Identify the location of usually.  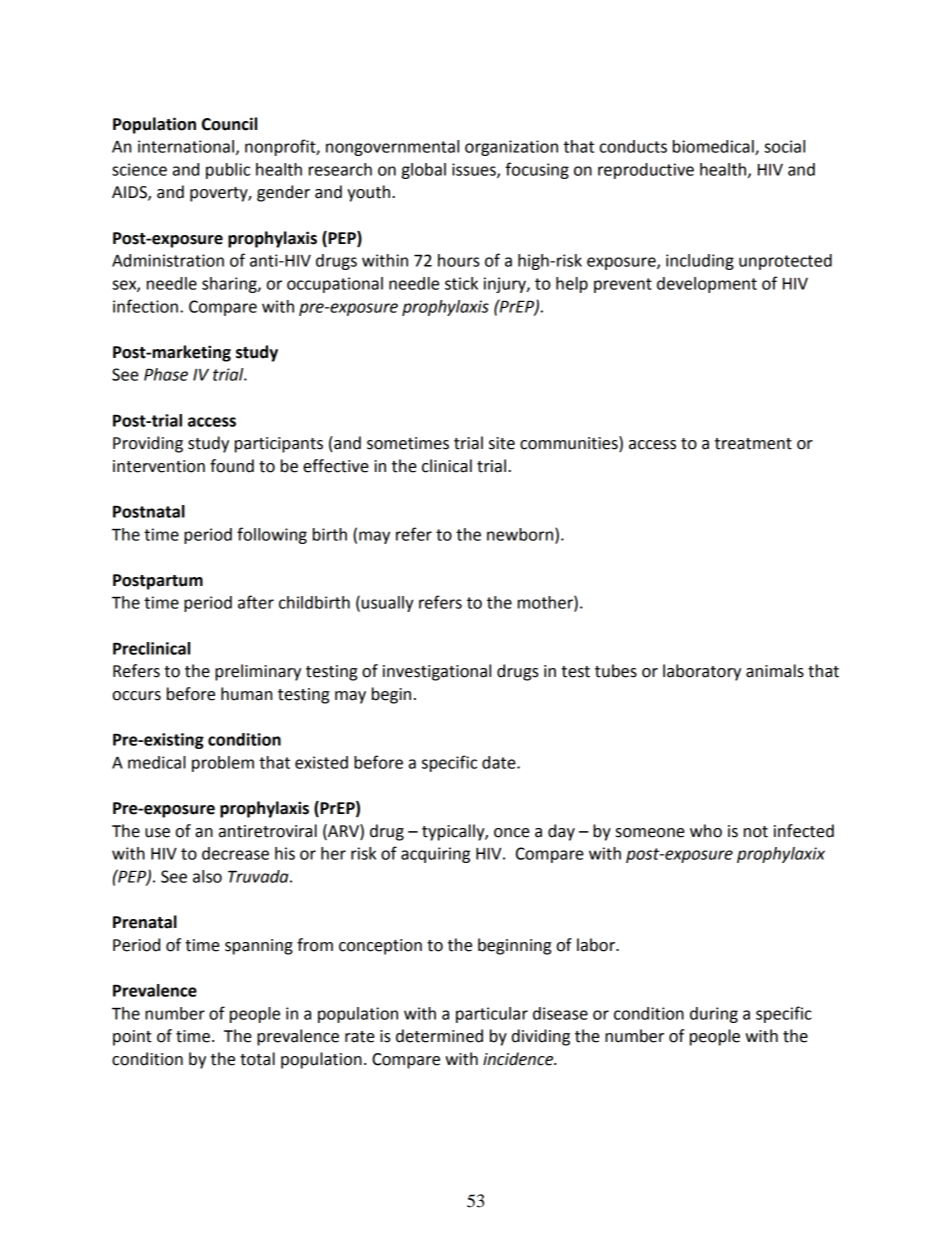
(388, 604).
